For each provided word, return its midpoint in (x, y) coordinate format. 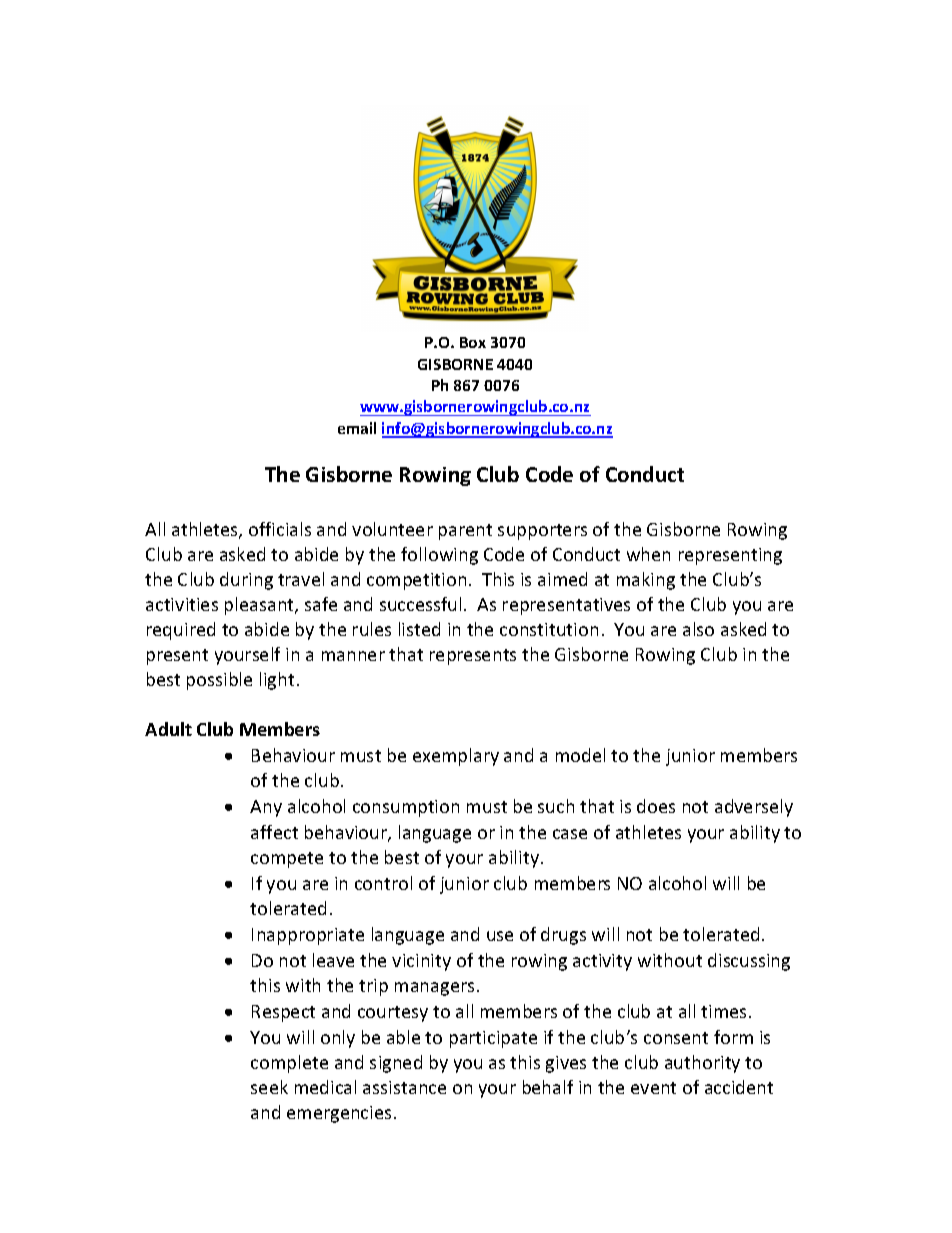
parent (465, 532)
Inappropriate (308, 936)
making (646, 581)
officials (280, 529)
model (580, 755)
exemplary (456, 757)
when (648, 554)
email (357, 428)
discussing (749, 962)
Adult (168, 729)
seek (269, 1087)
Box (473, 342)
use (500, 936)
